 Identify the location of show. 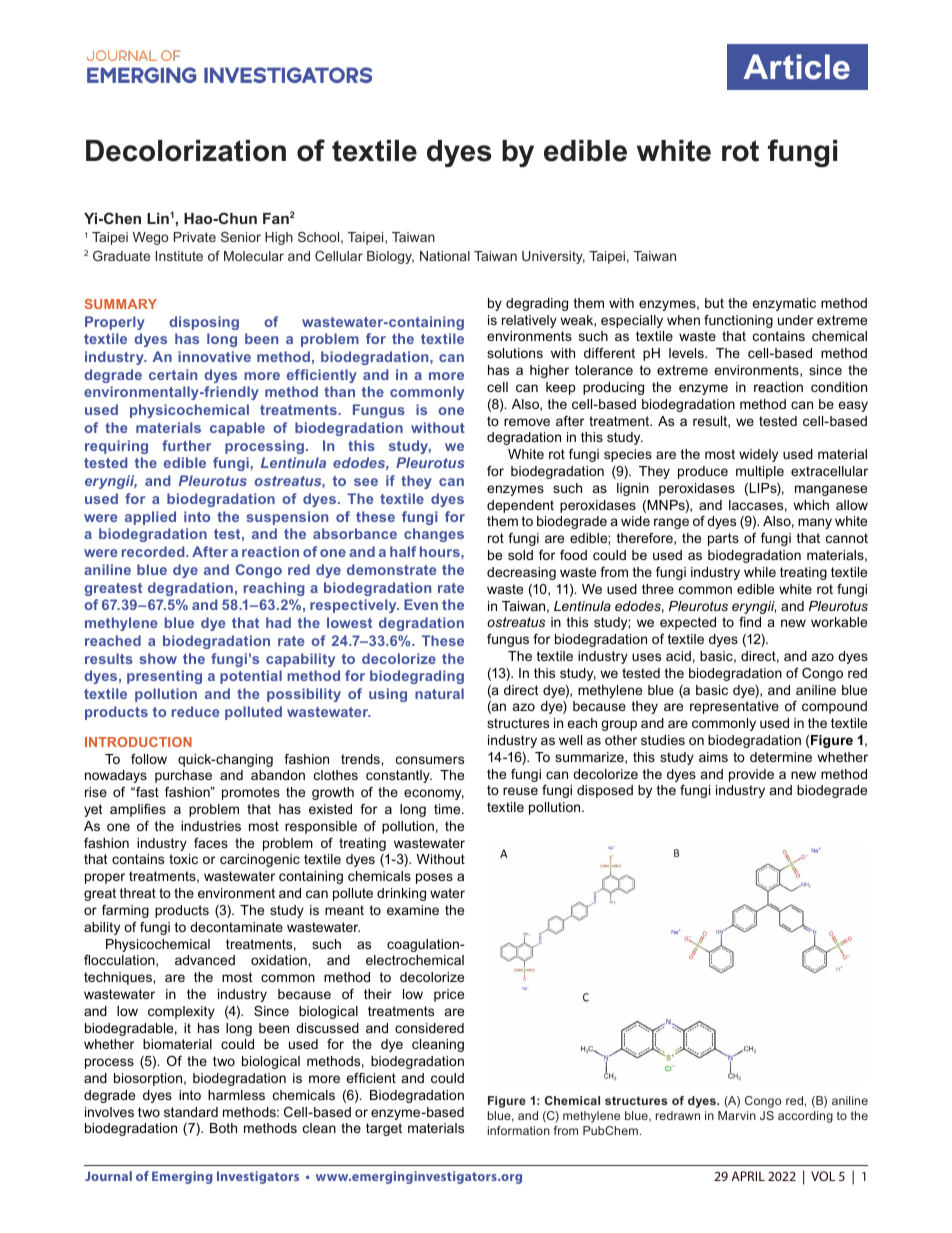
(158, 658).
